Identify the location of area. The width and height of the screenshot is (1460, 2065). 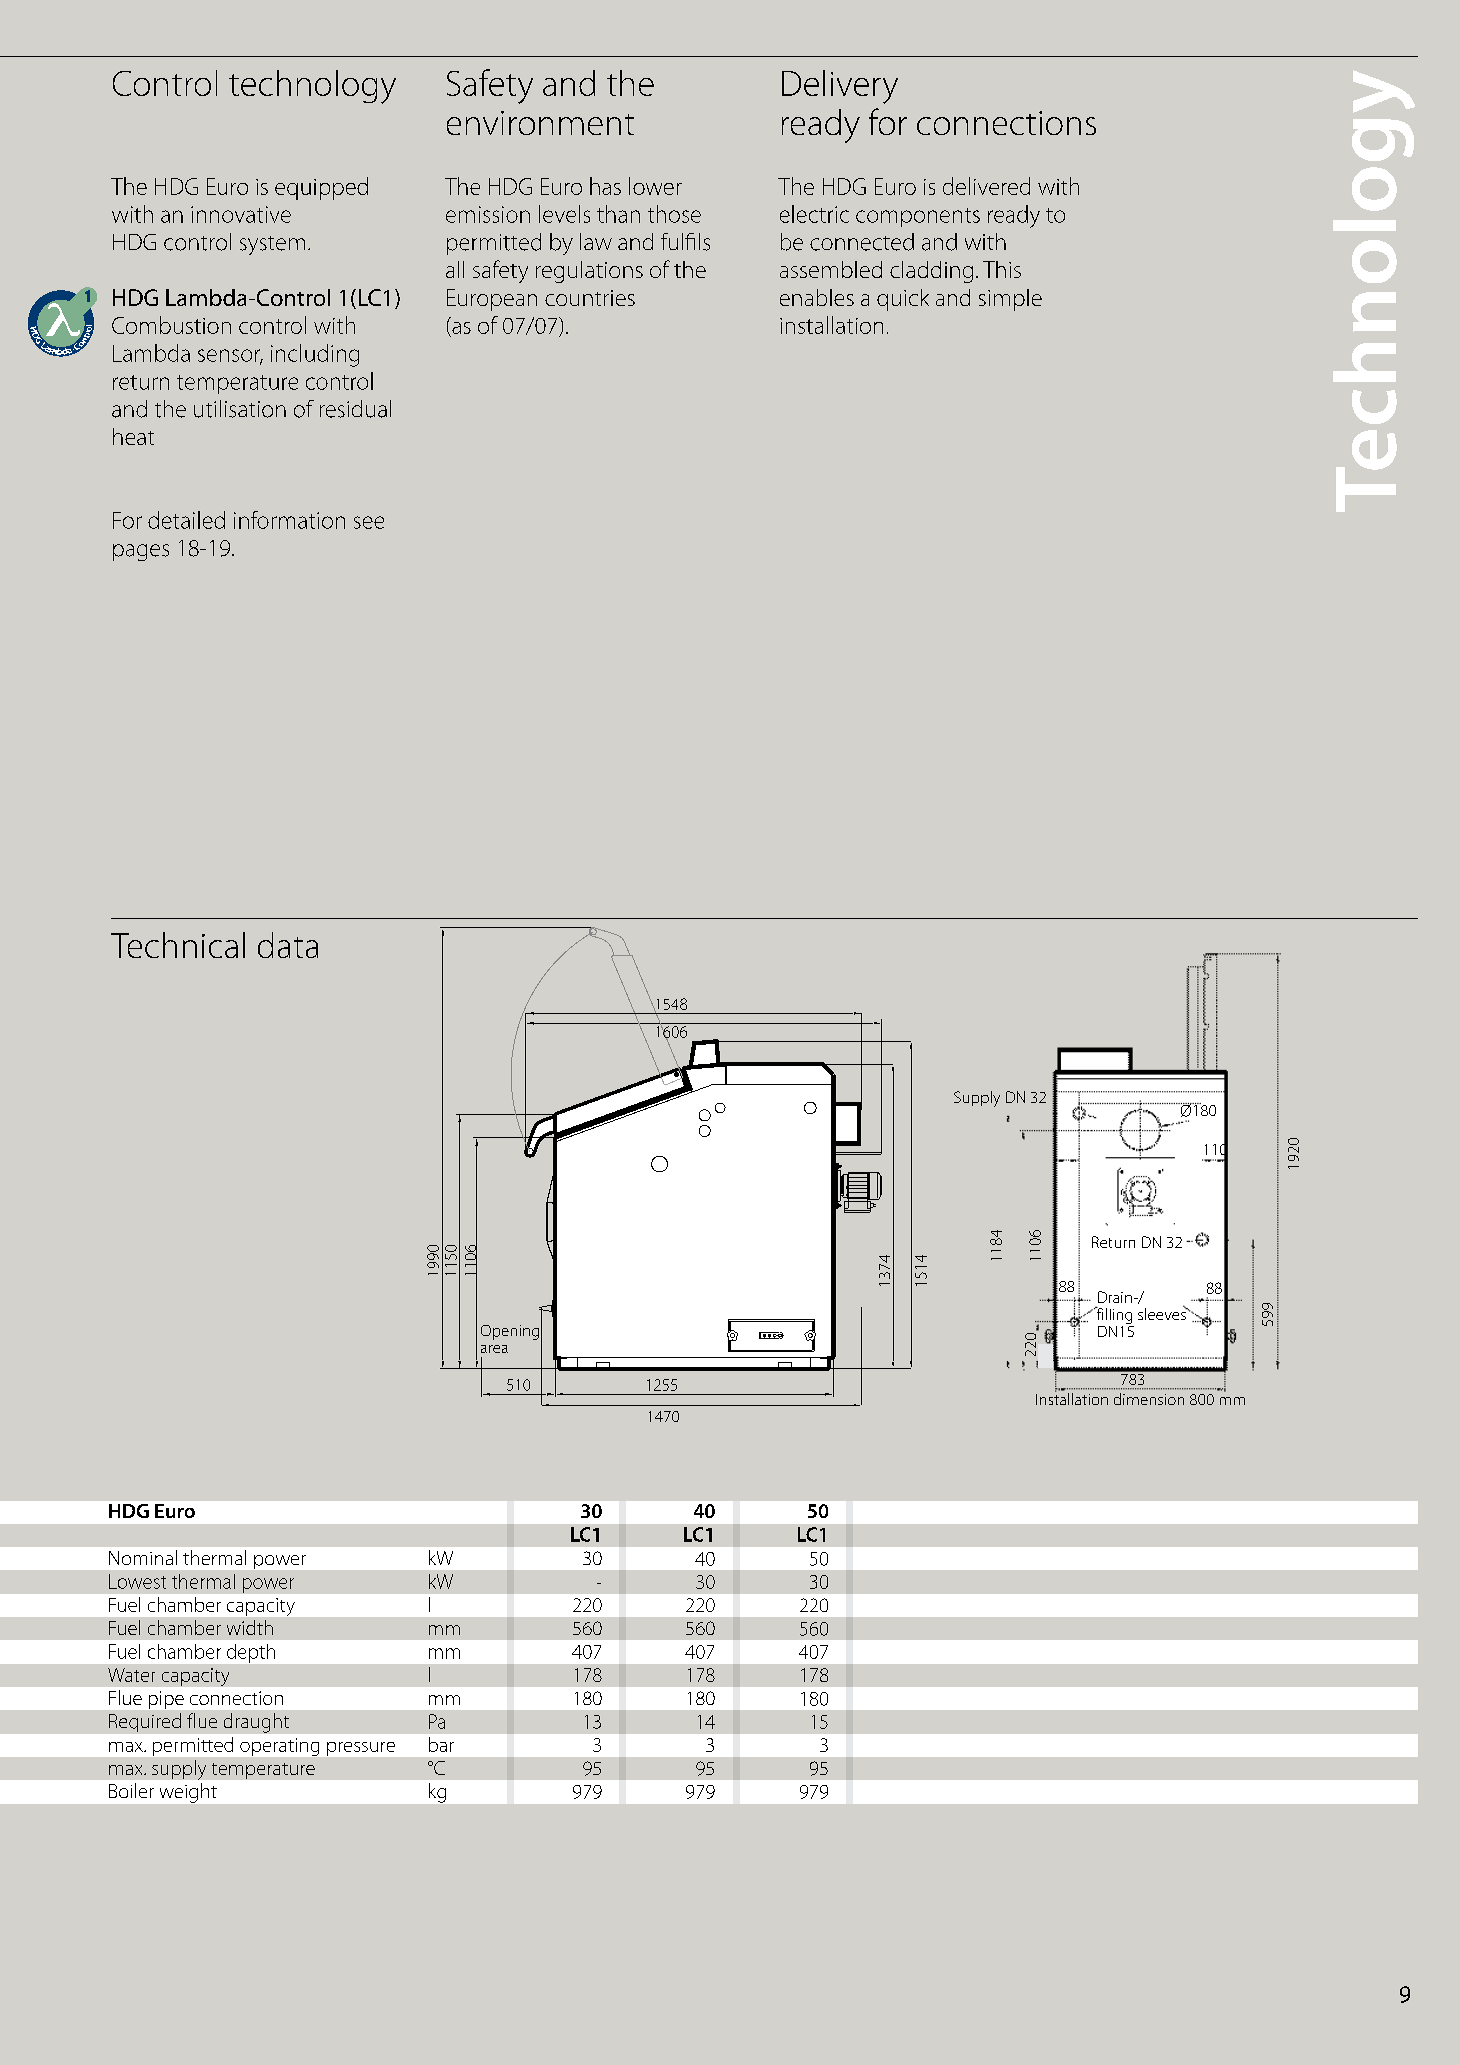
(494, 1349).
